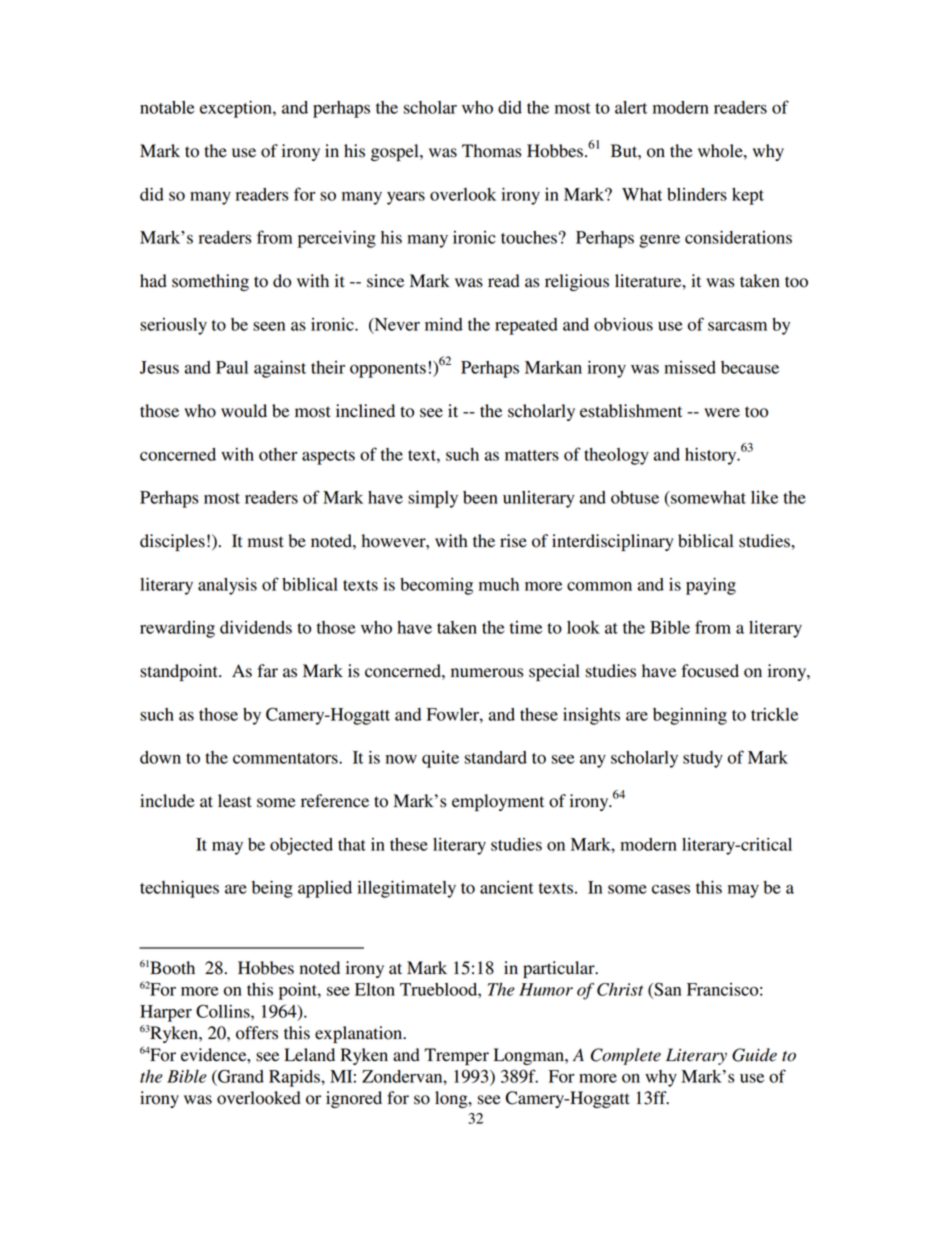  I want to click on blinders, so click(697, 194).
